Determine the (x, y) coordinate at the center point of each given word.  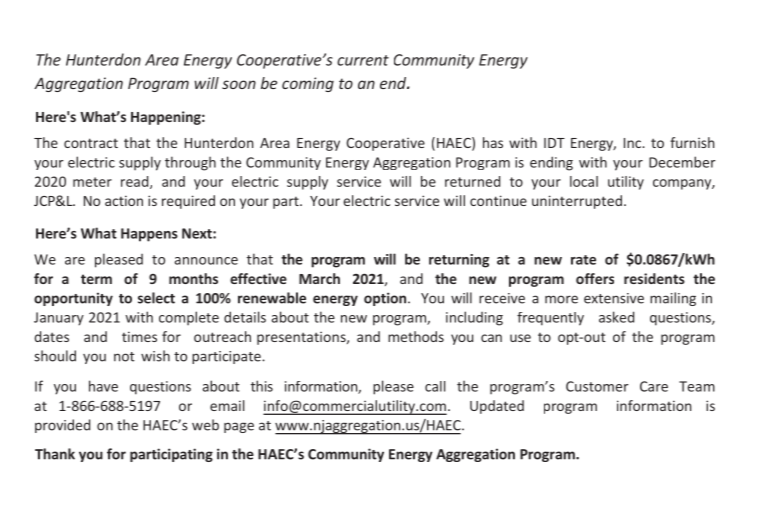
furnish (692, 142)
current (363, 60)
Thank (55, 454)
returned (472, 181)
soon (239, 84)
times (139, 336)
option (386, 299)
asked (616, 317)
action (124, 200)
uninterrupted (577, 202)
